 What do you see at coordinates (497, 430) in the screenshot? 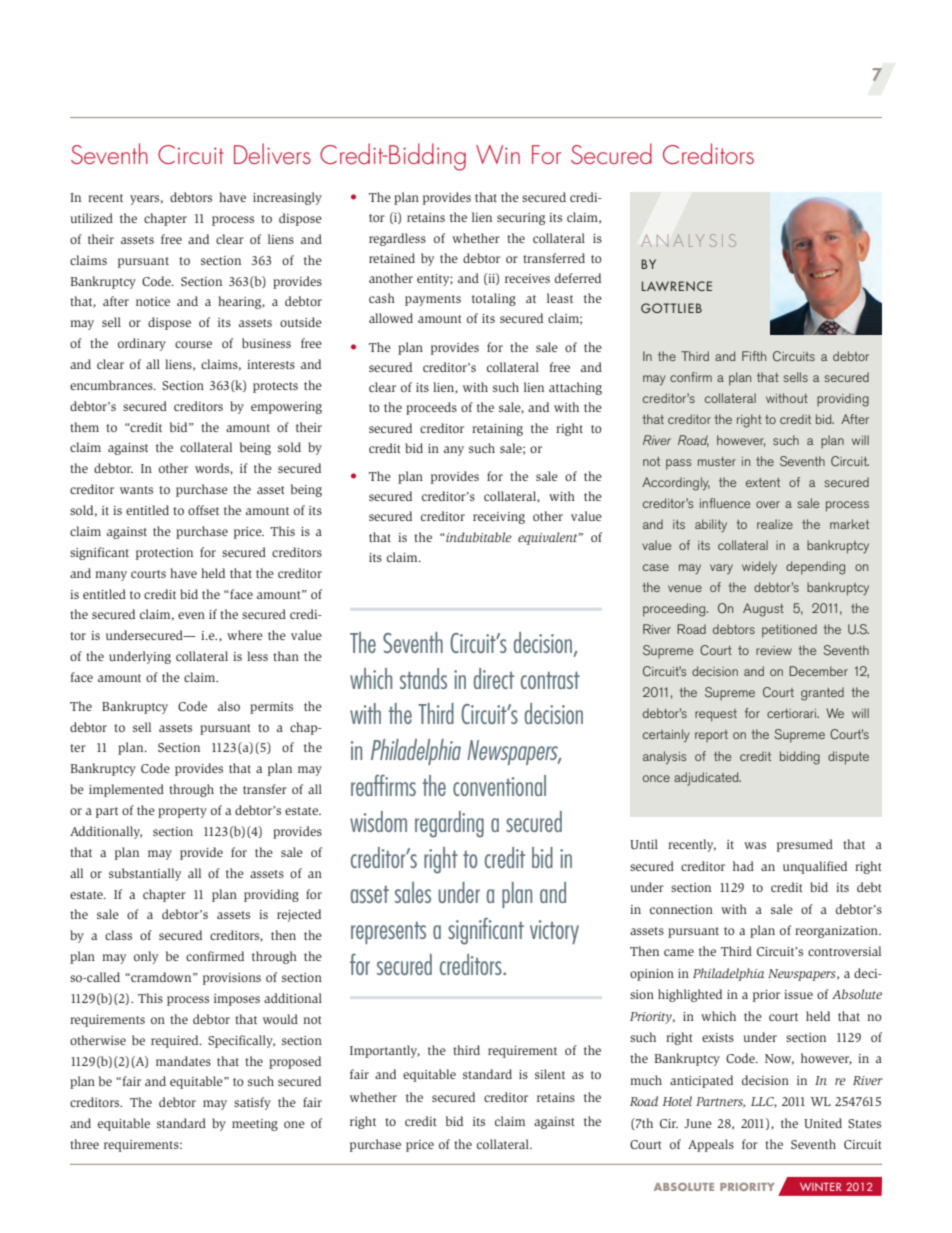
I see `retaining` at bounding box center [497, 430].
